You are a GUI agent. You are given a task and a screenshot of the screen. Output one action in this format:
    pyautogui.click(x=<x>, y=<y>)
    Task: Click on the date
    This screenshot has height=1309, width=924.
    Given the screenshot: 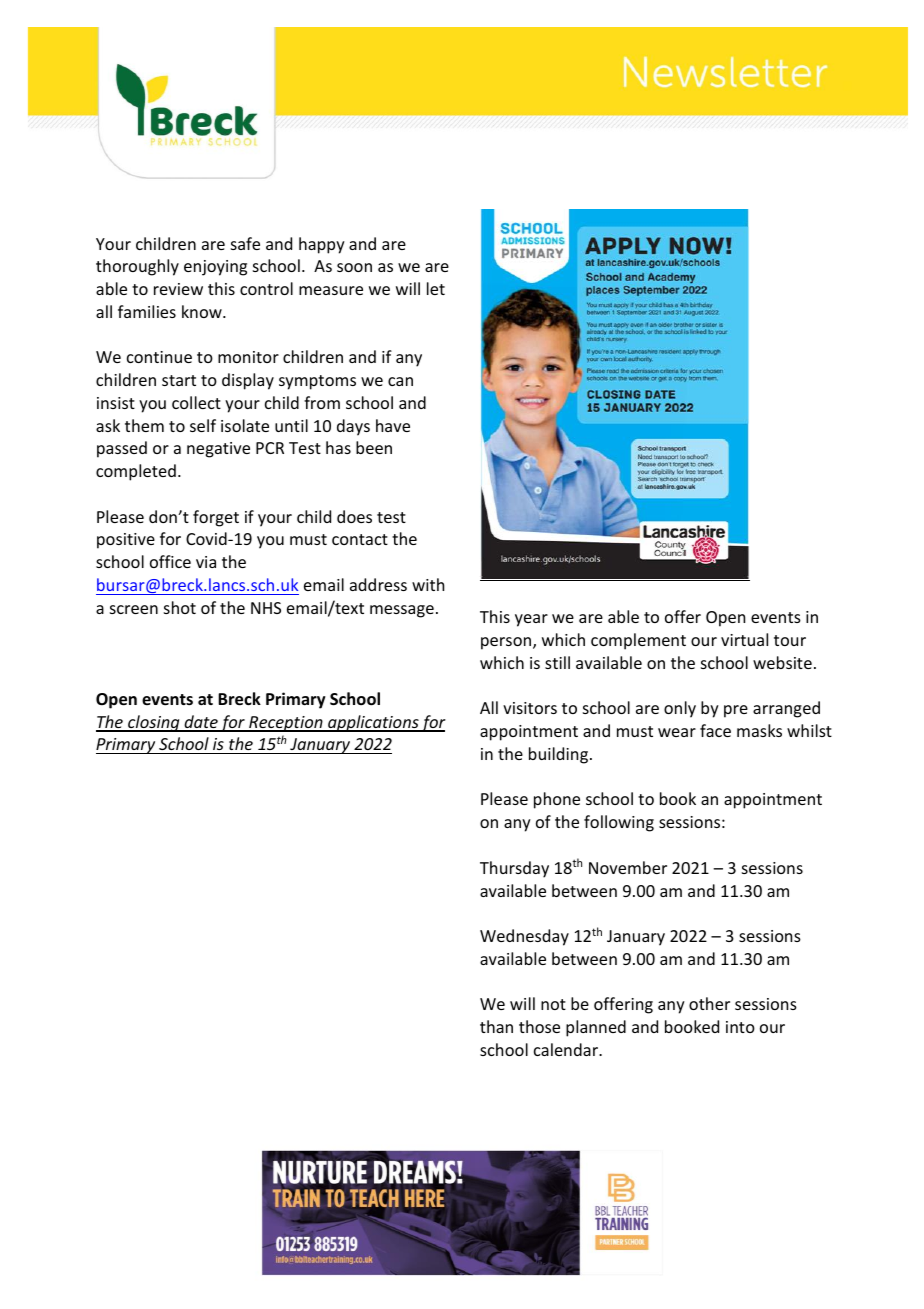 What is the action you would take?
    pyautogui.click(x=201, y=723)
